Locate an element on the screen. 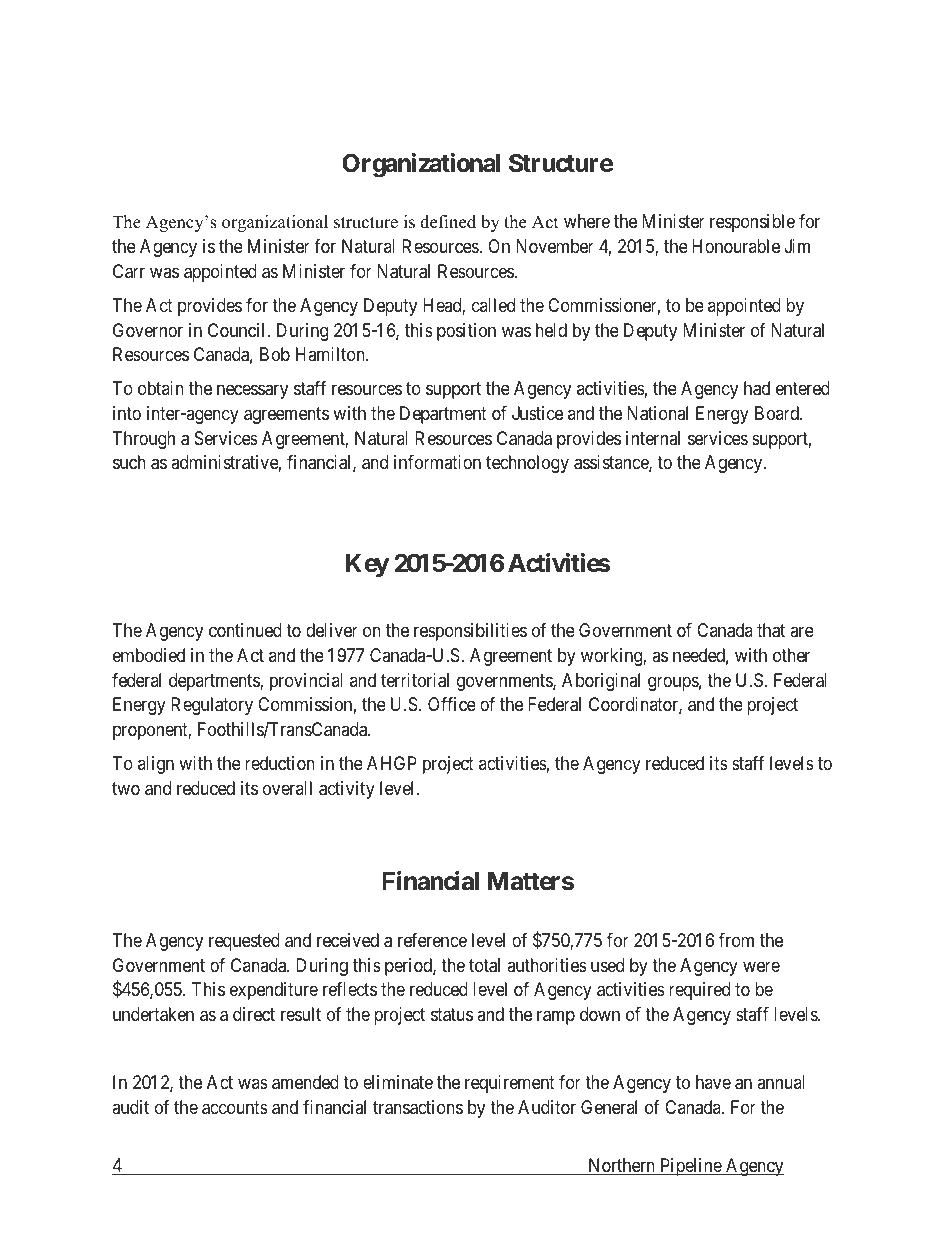 This screenshot has width=952, height=1233. accounts is located at coordinates (235, 1108).
